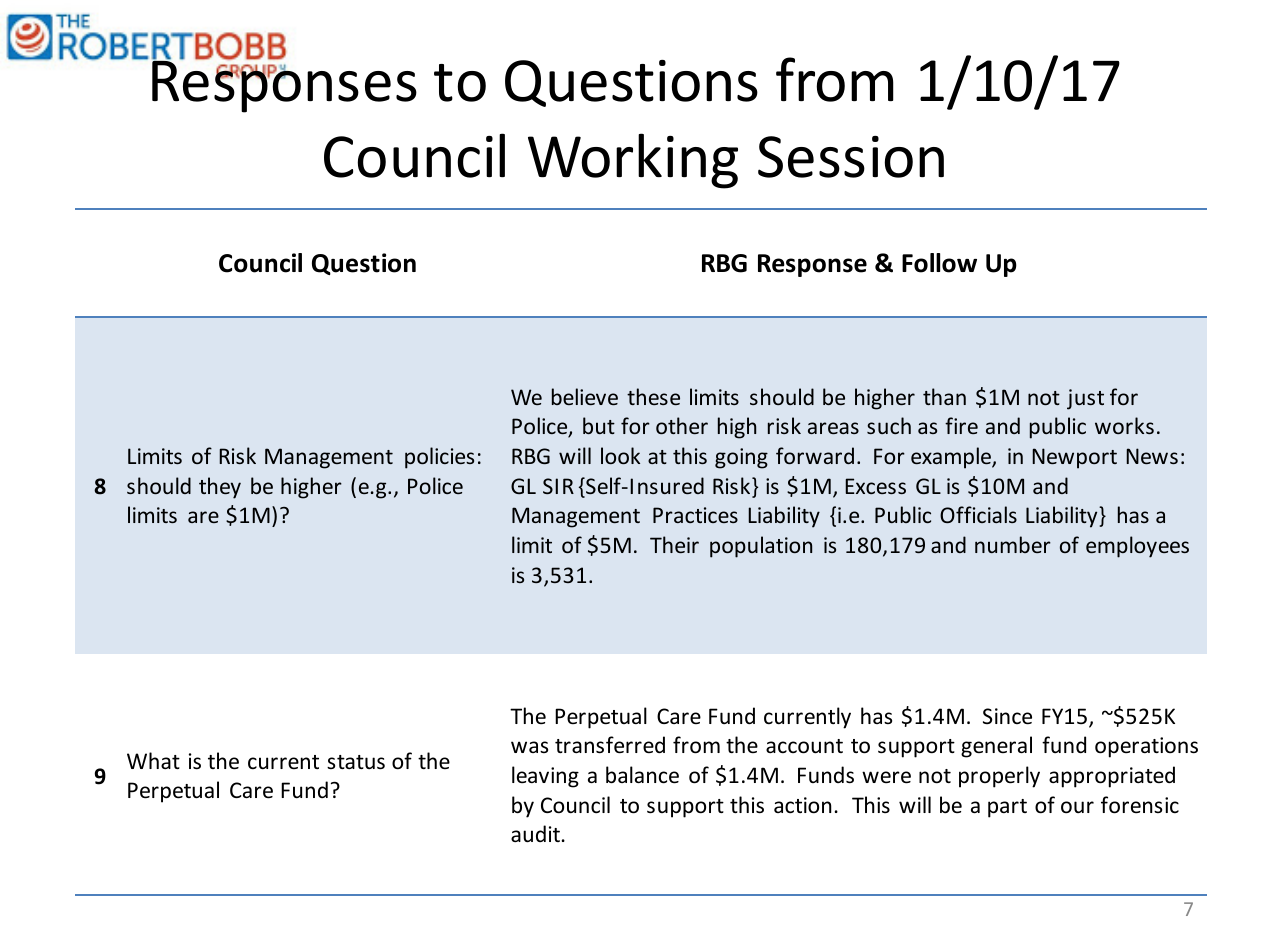  Describe the element at coordinates (220, 488) in the document. I see `they` at that location.
